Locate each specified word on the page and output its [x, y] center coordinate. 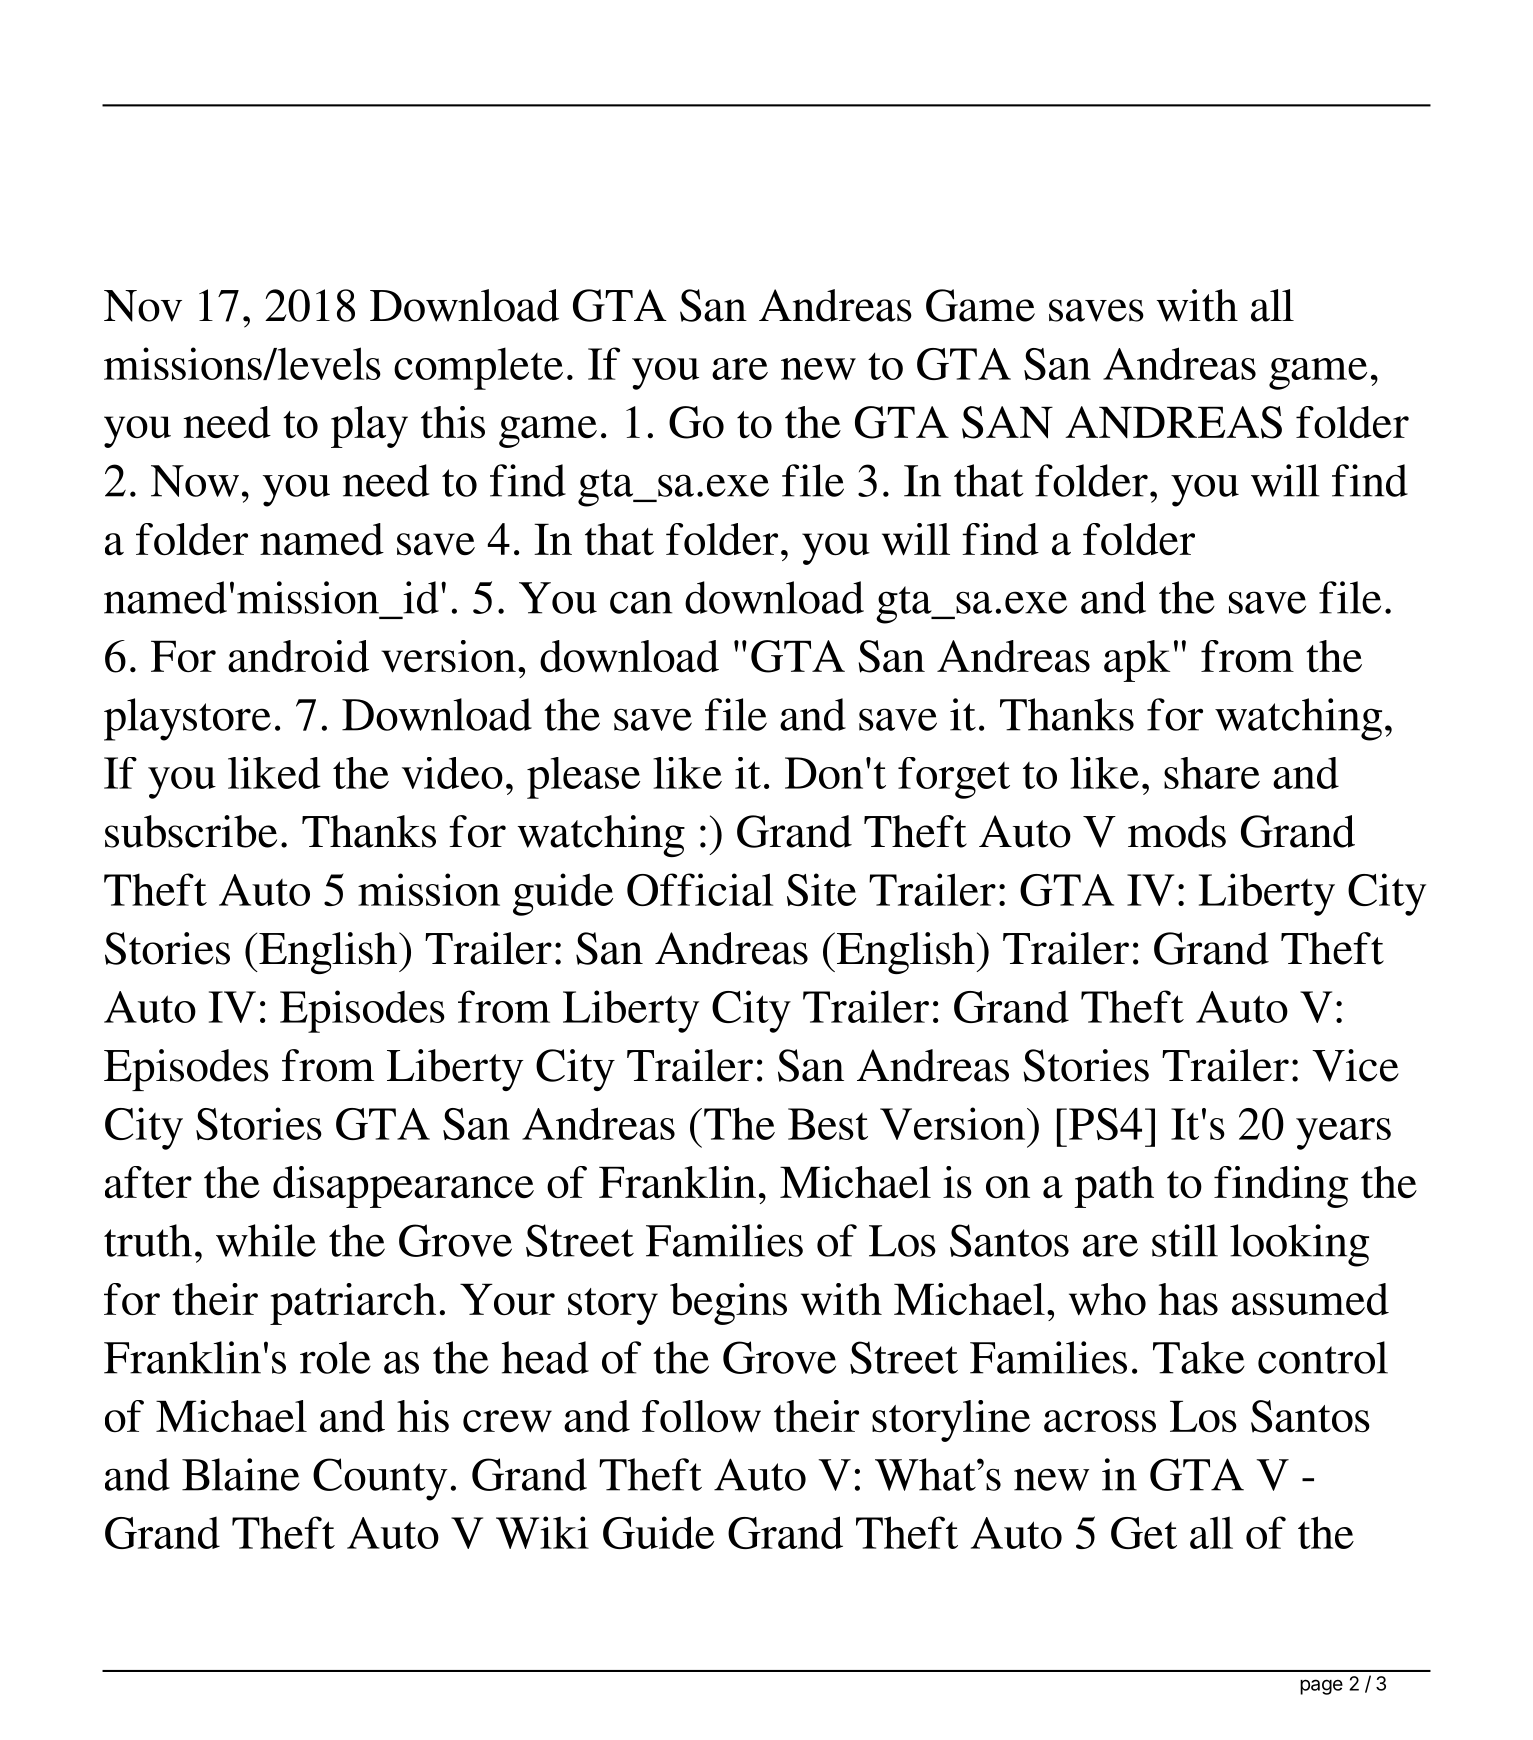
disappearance [403, 1187]
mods [1177, 831]
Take [1199, 1357]
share [1212, 773]
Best [828, 1124]
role [335, 1357]
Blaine [241, 1474]
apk [1137, 661]
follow [701, 1416]
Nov [143, 306]
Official [700, 889]
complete [478, 368]
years [1343, 1134]
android [298, 656]
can [641, 602]
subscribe [191, 831]
